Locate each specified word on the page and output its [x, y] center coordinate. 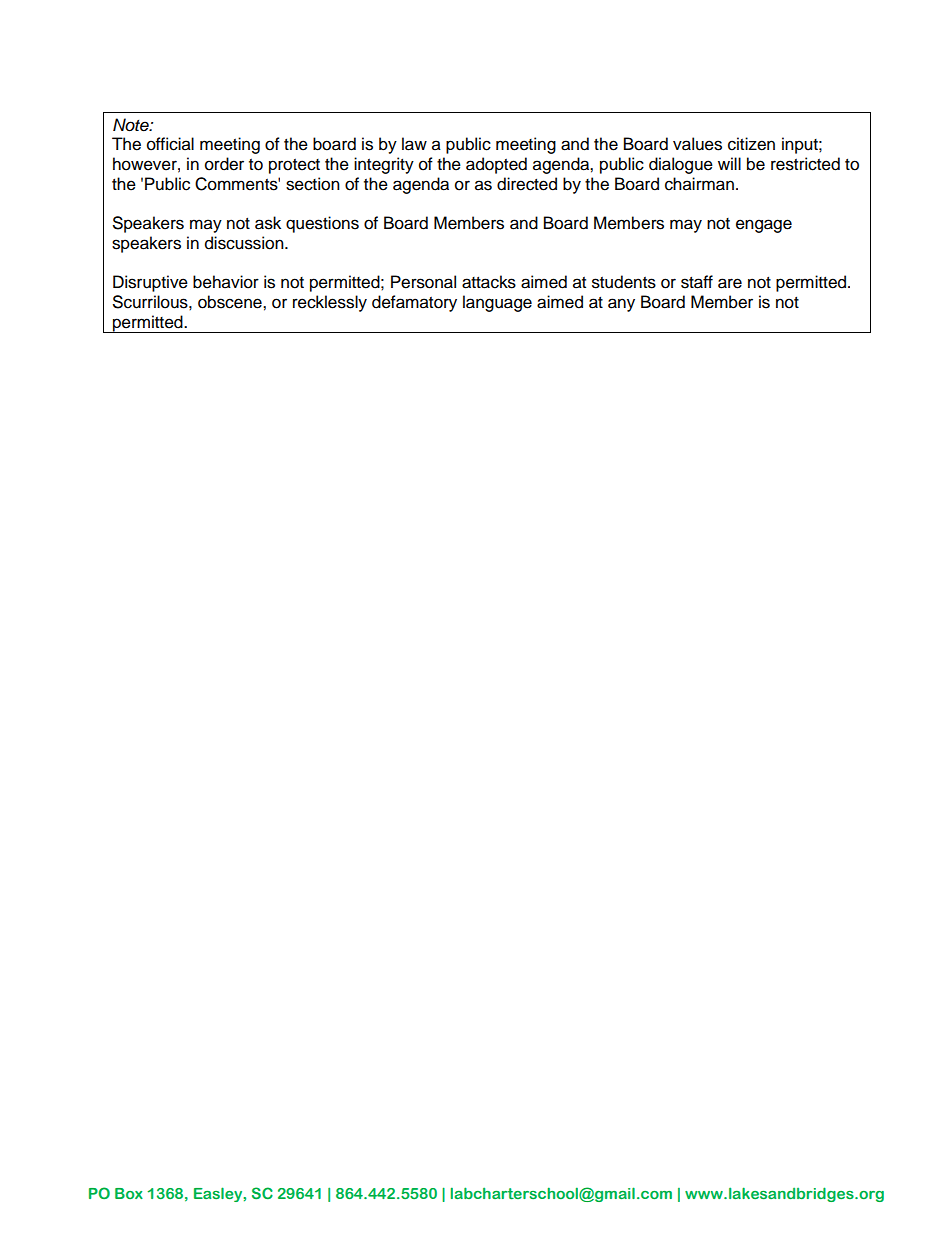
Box [129, 1193]
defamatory [414, 303]
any [621, 305]
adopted [496, 165]
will [729, 163]
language [497, 303]
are [730, 283]
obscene [231, 302]
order [224, 164]
